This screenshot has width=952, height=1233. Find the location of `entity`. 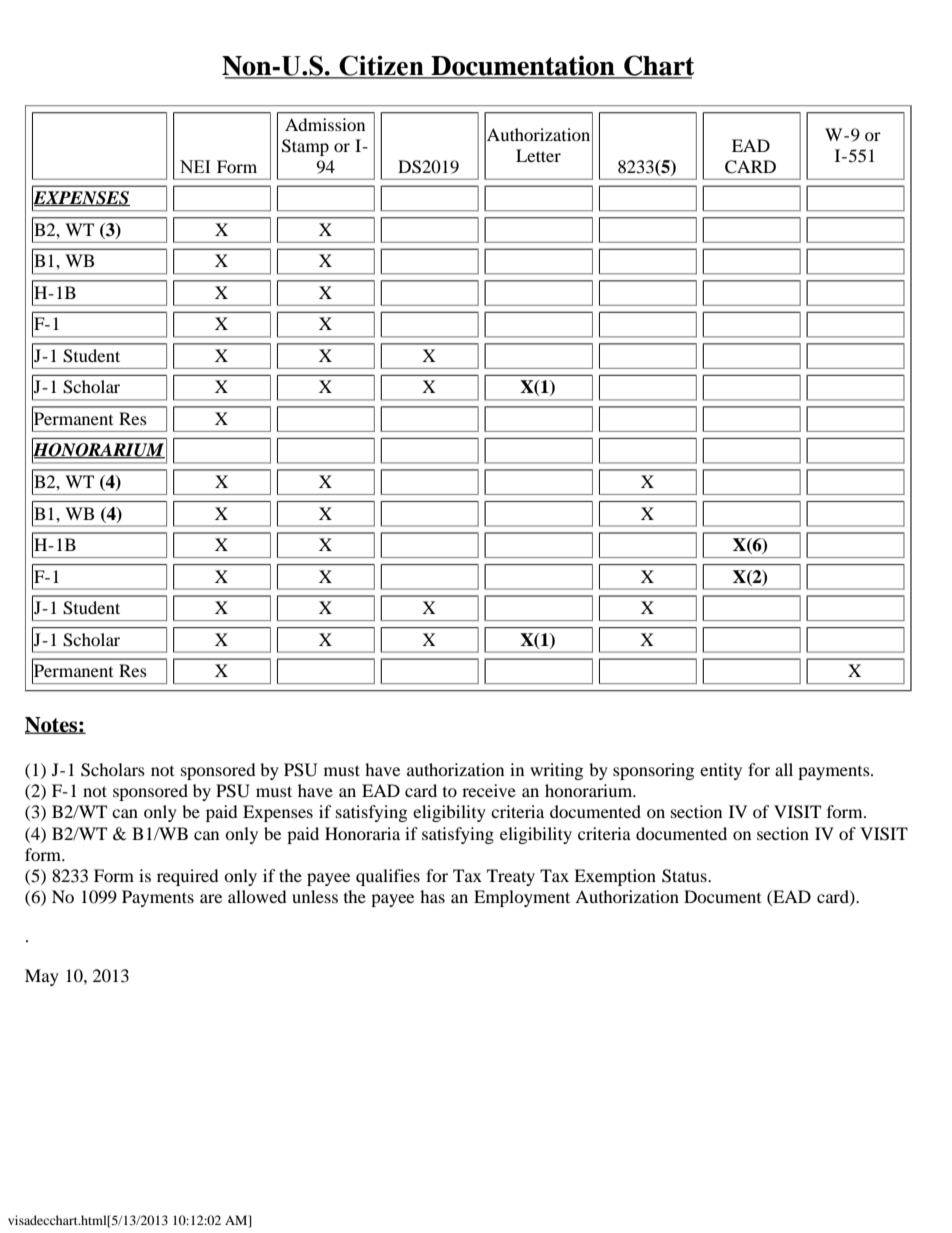

entity is located at coordinates (721, 771).
